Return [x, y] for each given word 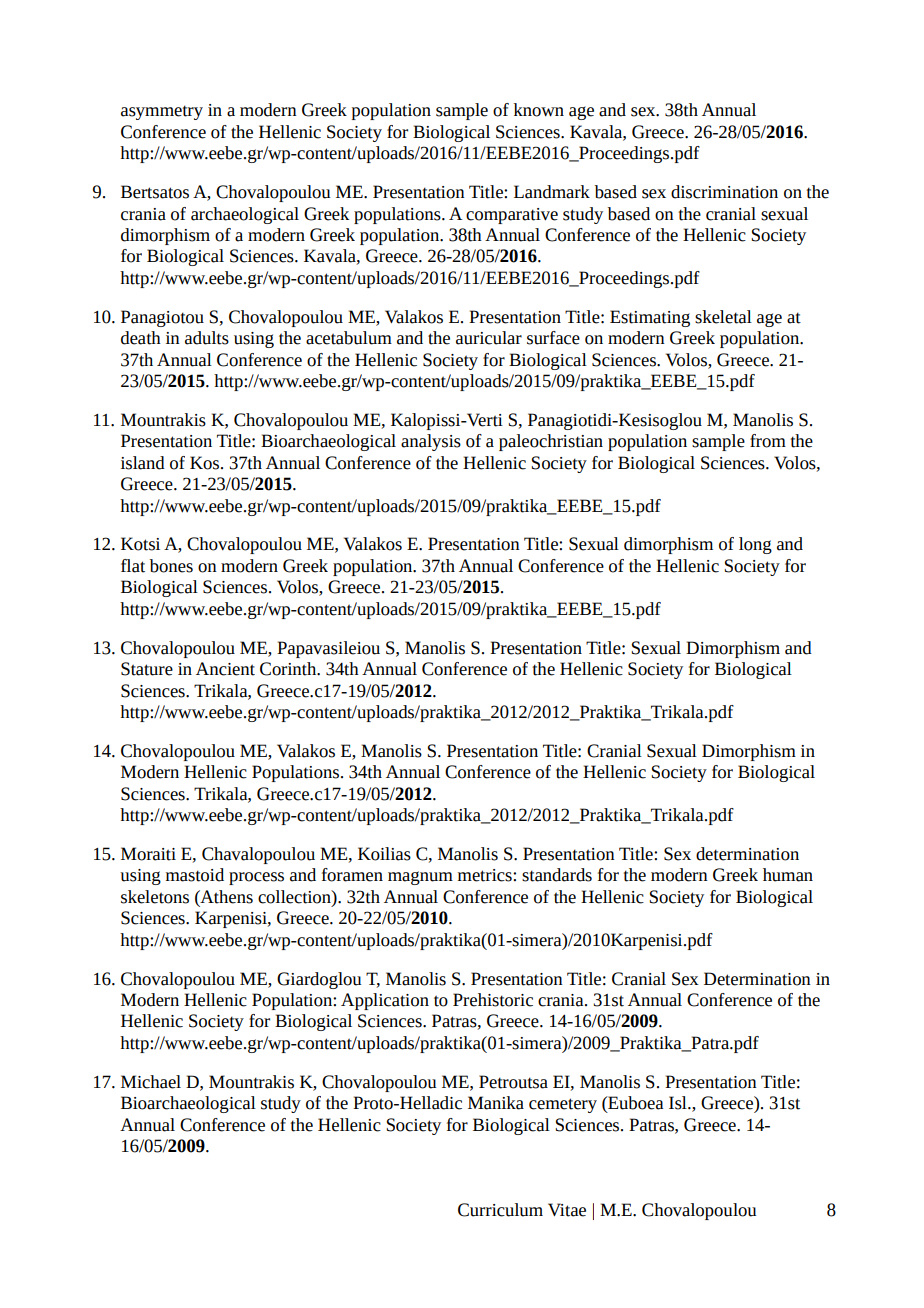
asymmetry [162, 112]
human [788, 875]
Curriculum [500, 1210]
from [768, 441]
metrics [486, 875]
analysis [431, 442]
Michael [151, 1082]
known [539, 110]
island [143, 463]
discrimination [724, 192]
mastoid [195, 875]
